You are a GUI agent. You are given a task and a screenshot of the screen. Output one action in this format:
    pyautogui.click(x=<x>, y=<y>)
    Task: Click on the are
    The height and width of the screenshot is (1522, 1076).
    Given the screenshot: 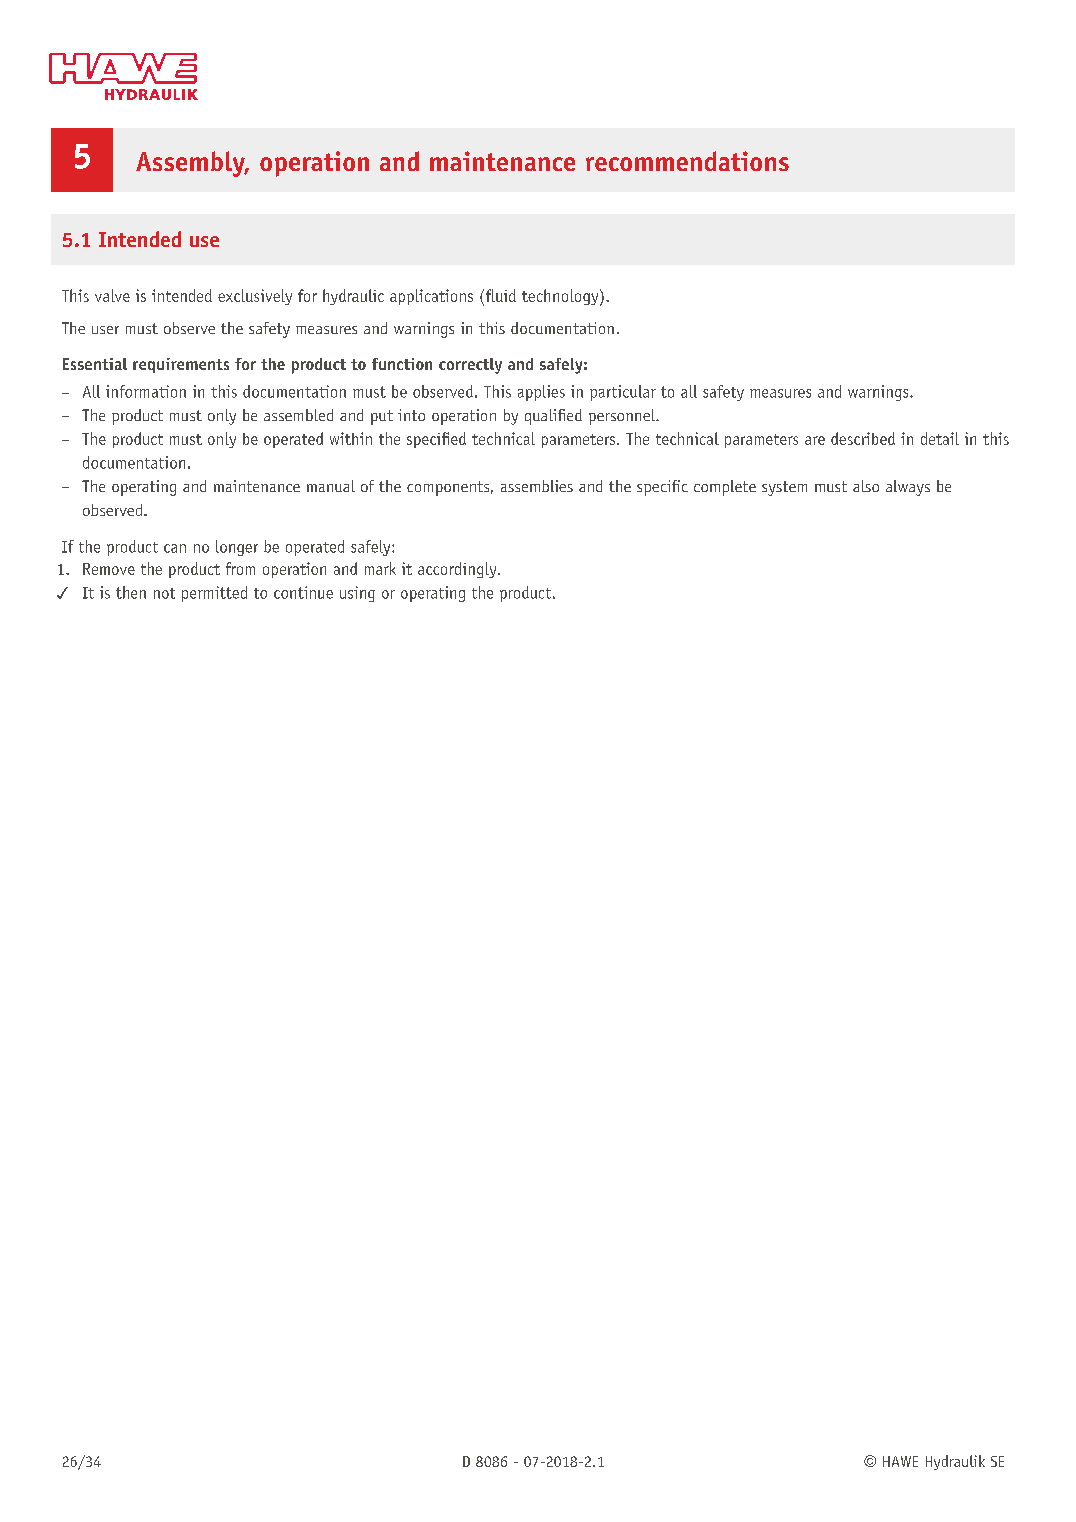 What is the action you would take?
    pyautogui.click(x=815, y=440)
